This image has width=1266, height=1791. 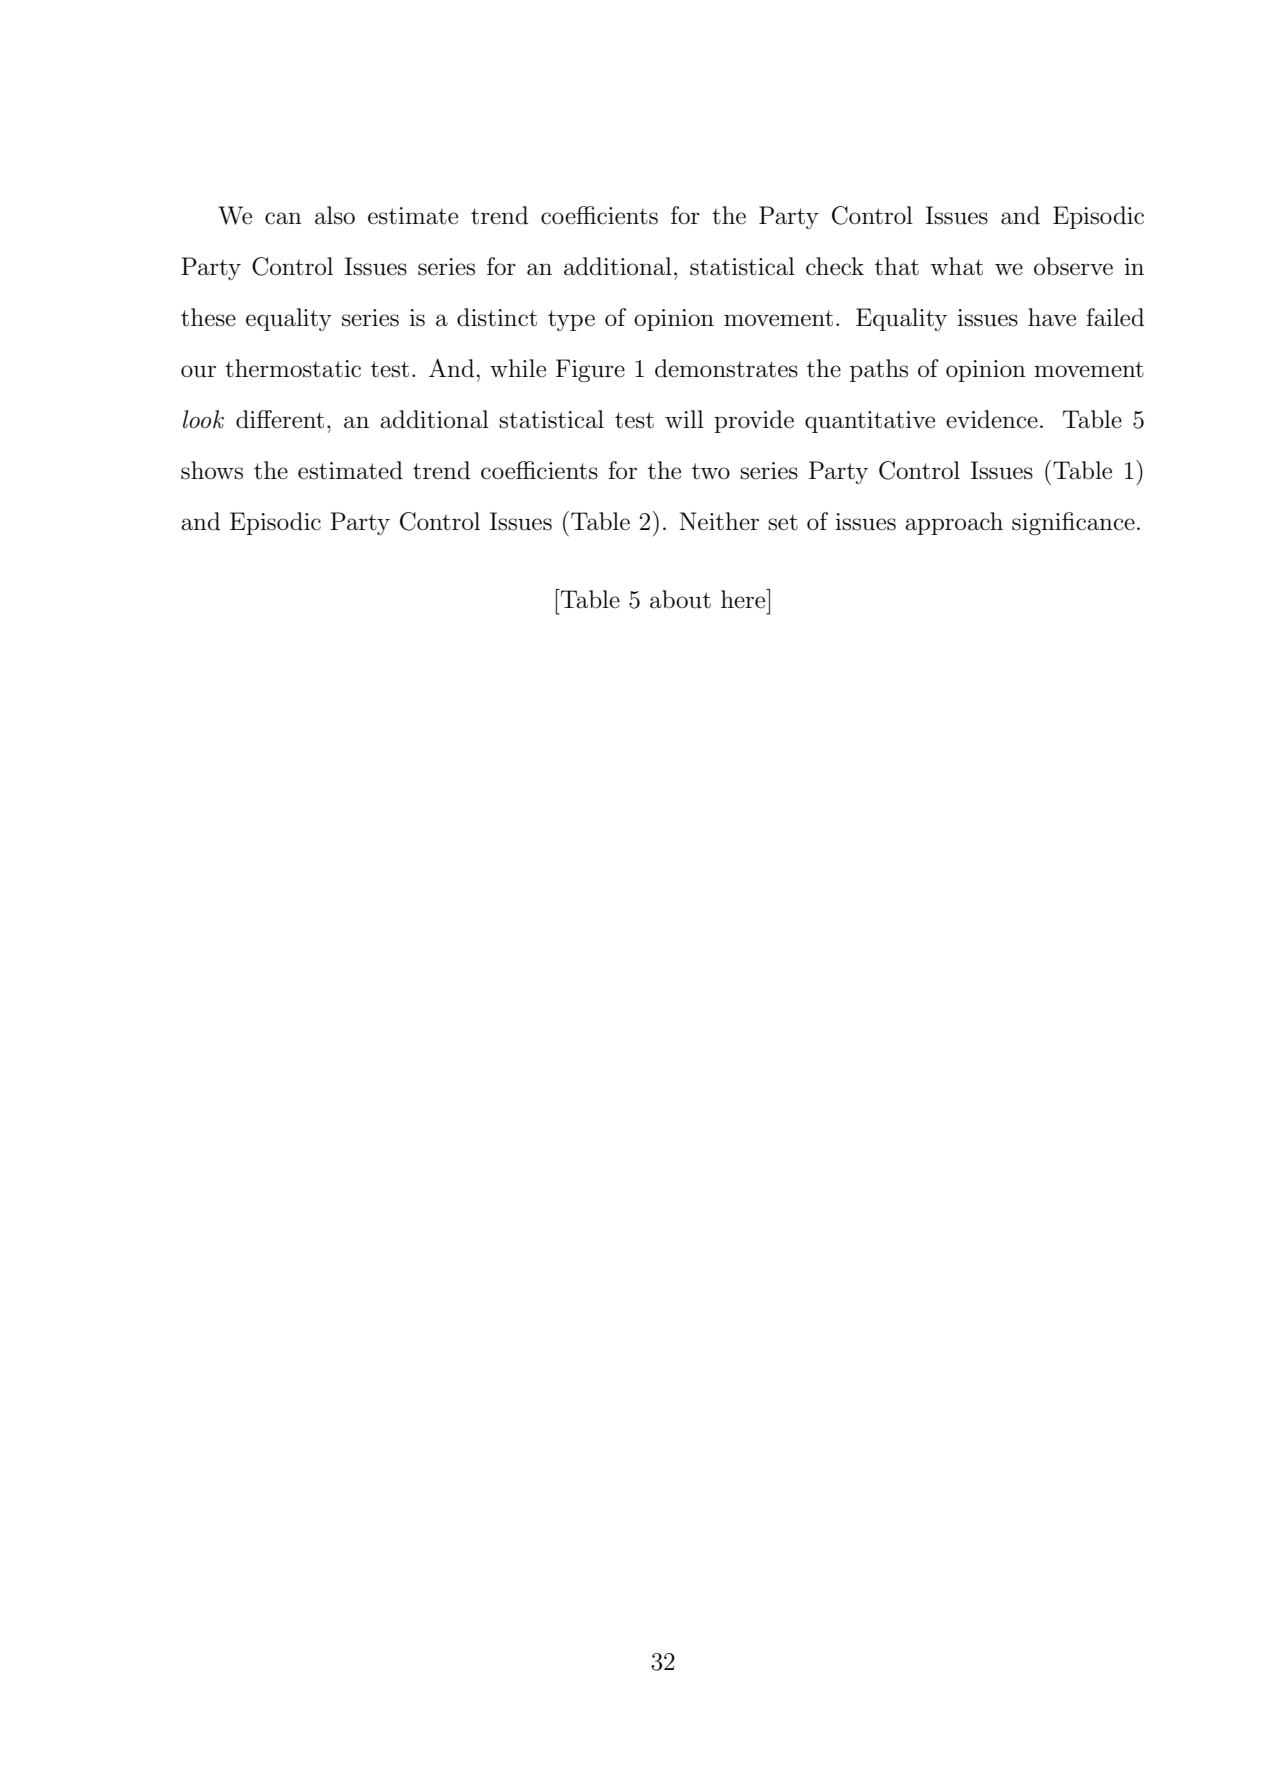 What do you see at coordinates (992, 419) in the image?
I see `evidence` at bounding box center [992, 419].
